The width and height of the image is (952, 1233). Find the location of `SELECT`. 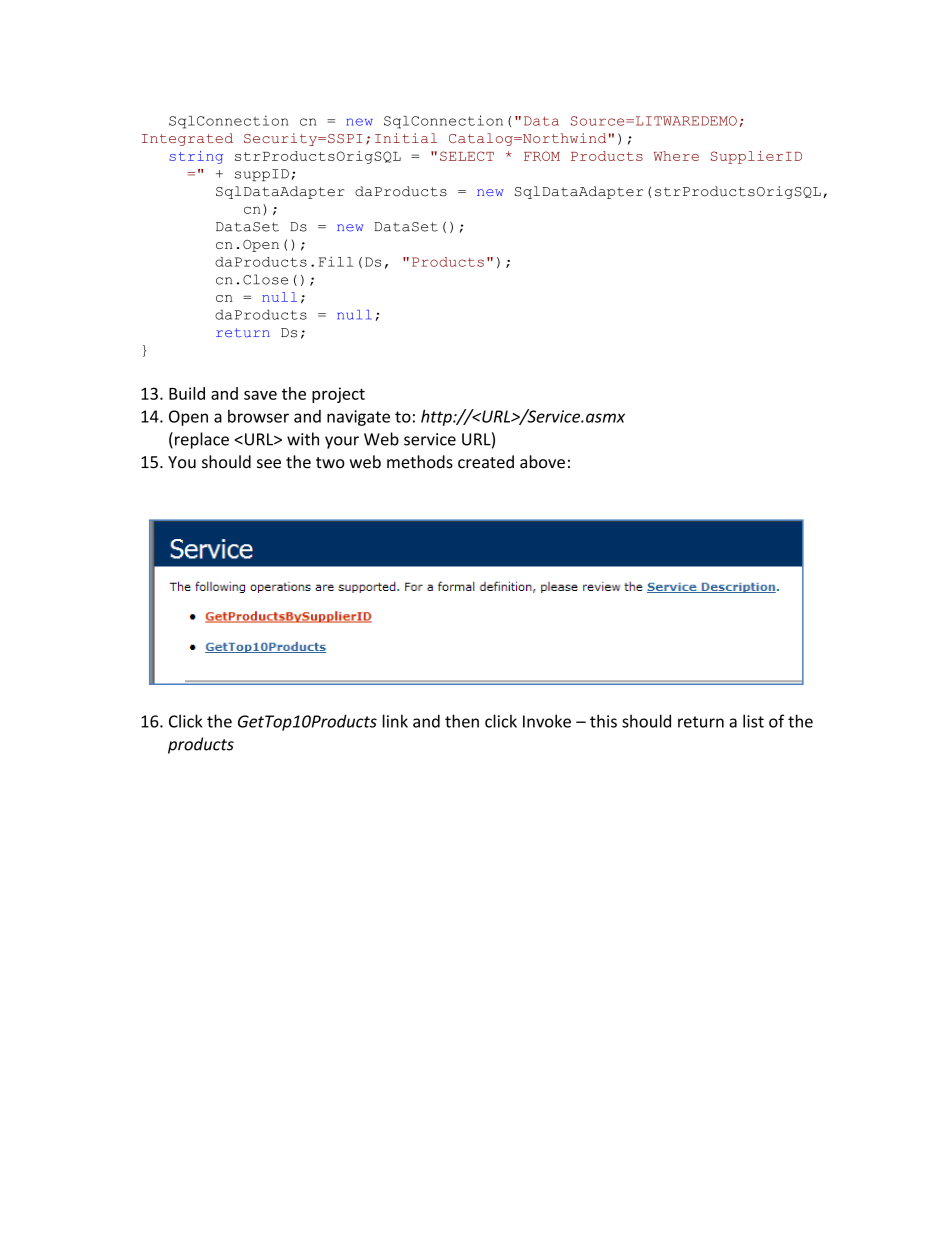

SELECT is located at coordinates (467, 156).
